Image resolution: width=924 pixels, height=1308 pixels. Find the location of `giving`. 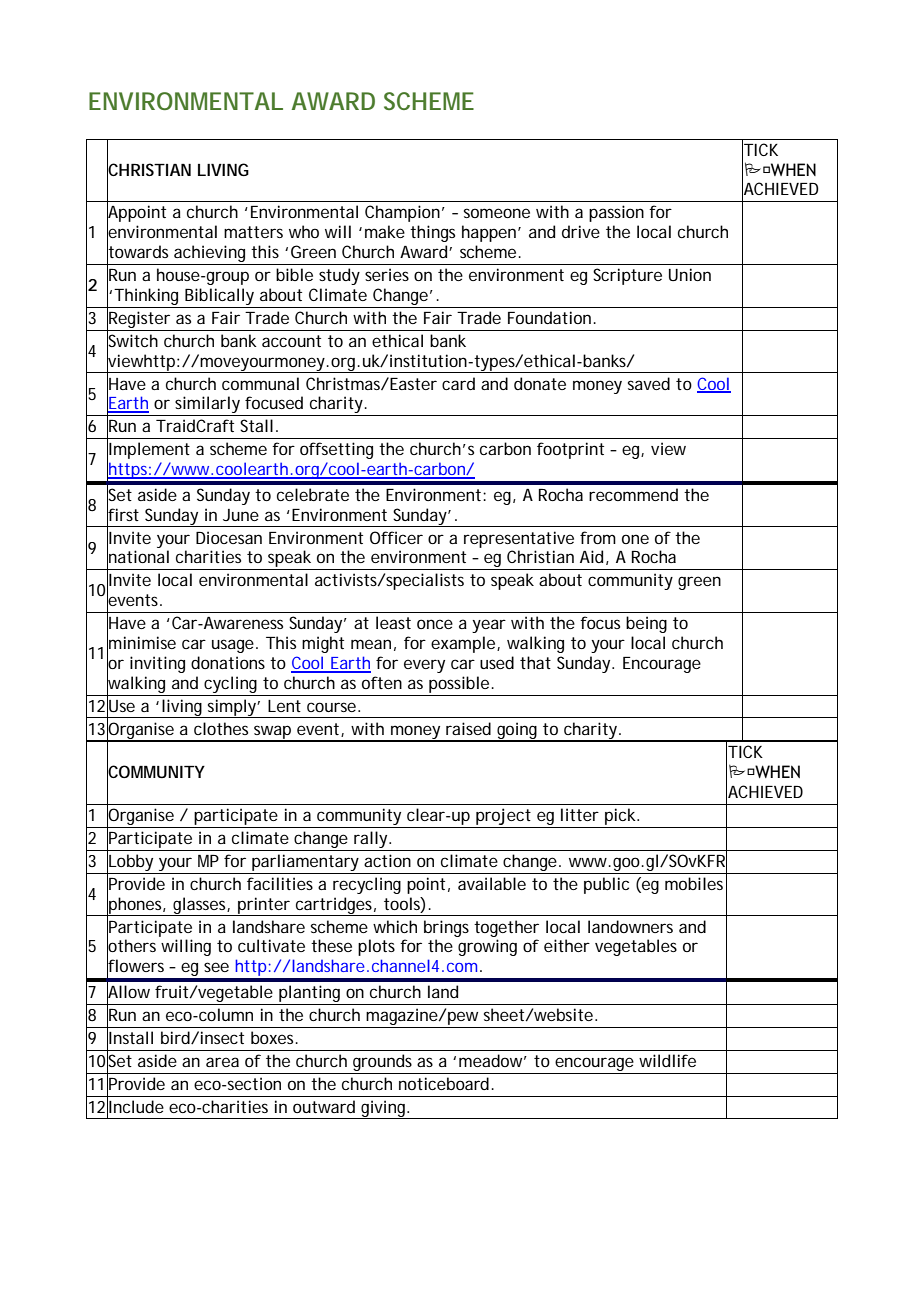

giving is located at coordinates (383, 1109).
